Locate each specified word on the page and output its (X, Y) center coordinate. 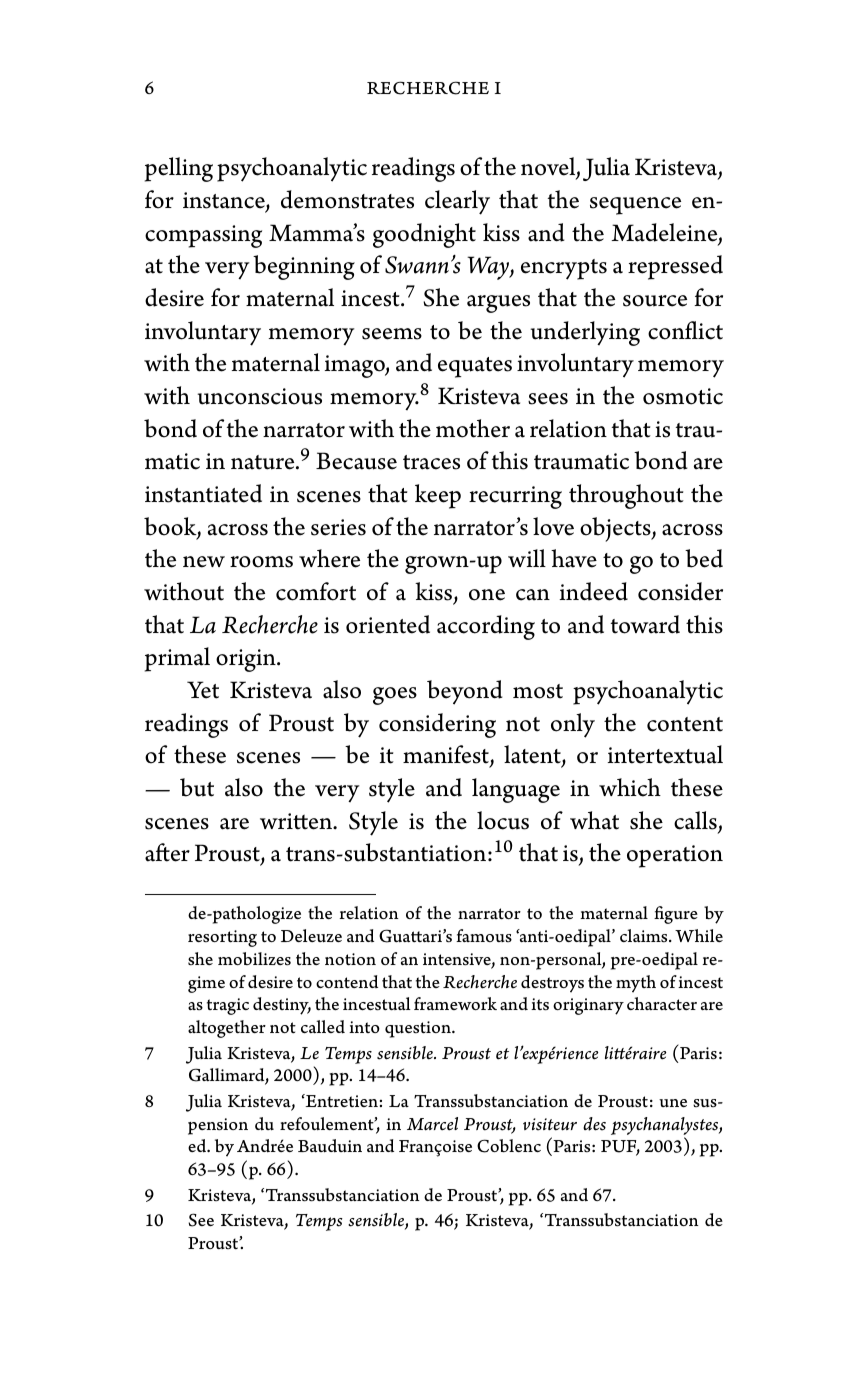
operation (675, 856)
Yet (203, 690)
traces (431, 462)
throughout (626, 496)
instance (225, 201)
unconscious (259, 396)
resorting (222, 938)
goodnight (424, 235)
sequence (635, 206)
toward (645, 624)
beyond (465, 692)
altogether (227, 1029)
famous (484, 935)
